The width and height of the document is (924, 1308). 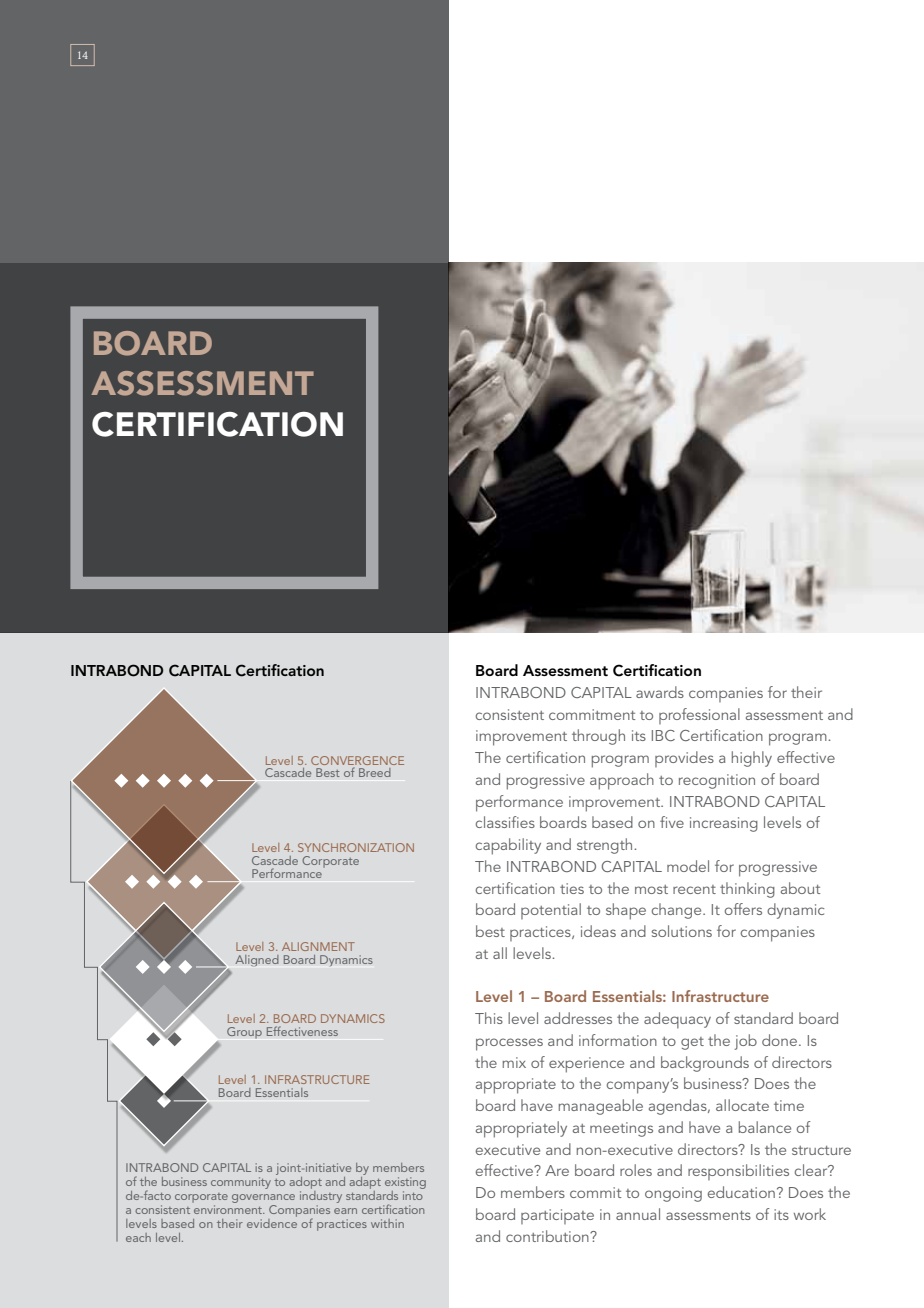 What do you see at coordinates (357, 760) in the document?
I see `CONVERGENCE` at bounding box center [357, 760].
